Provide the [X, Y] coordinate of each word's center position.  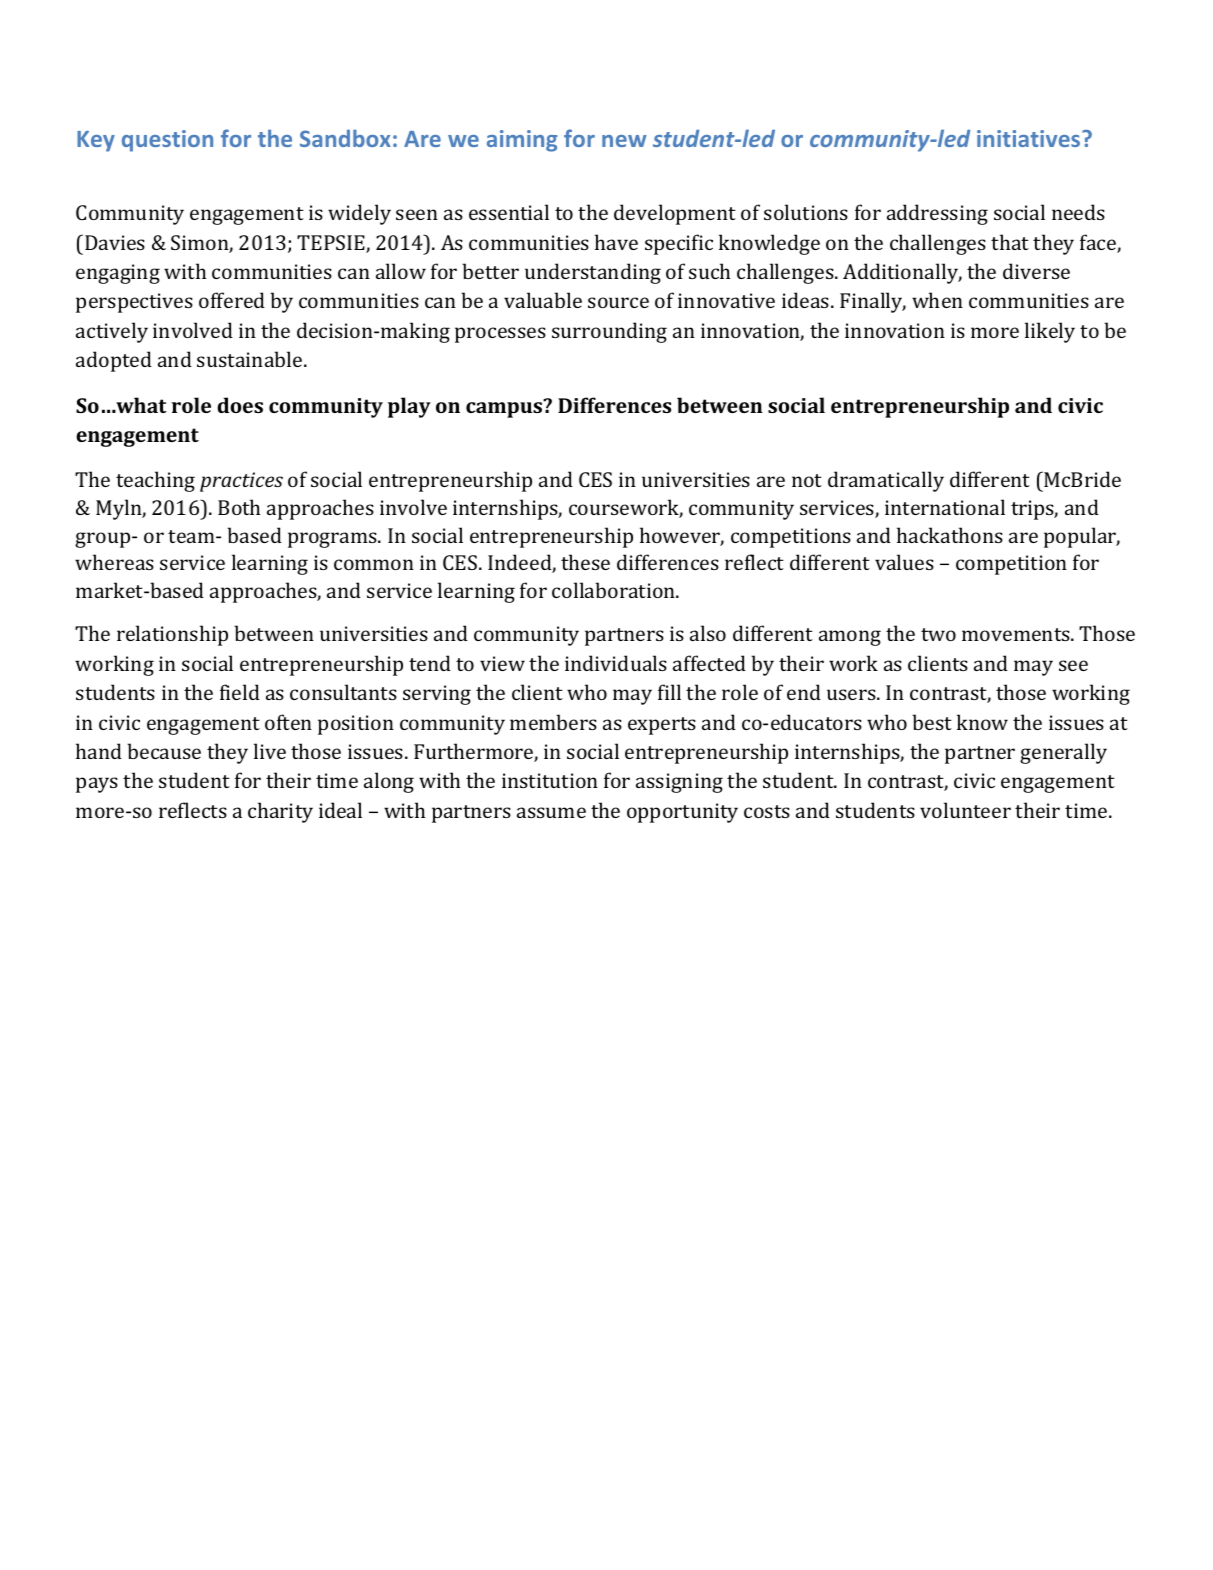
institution [550, 780]
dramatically [886, 481]
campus [505, 409]
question [167, 141]
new [624, 141]
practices [241, 482]
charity [280, 812]
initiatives [1030, 138]
